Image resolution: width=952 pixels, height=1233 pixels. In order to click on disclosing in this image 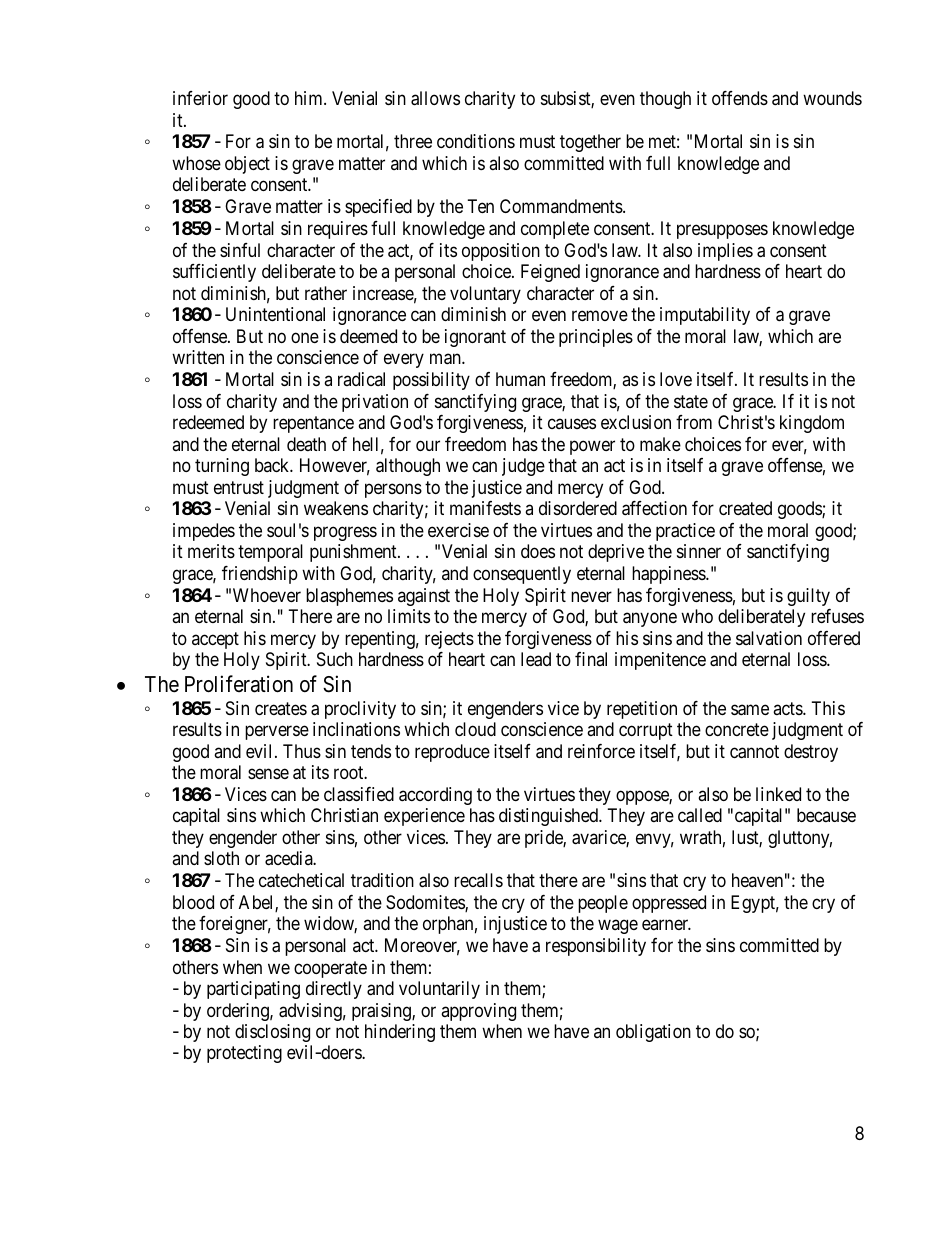, I will do `click(272, 1033)`.
